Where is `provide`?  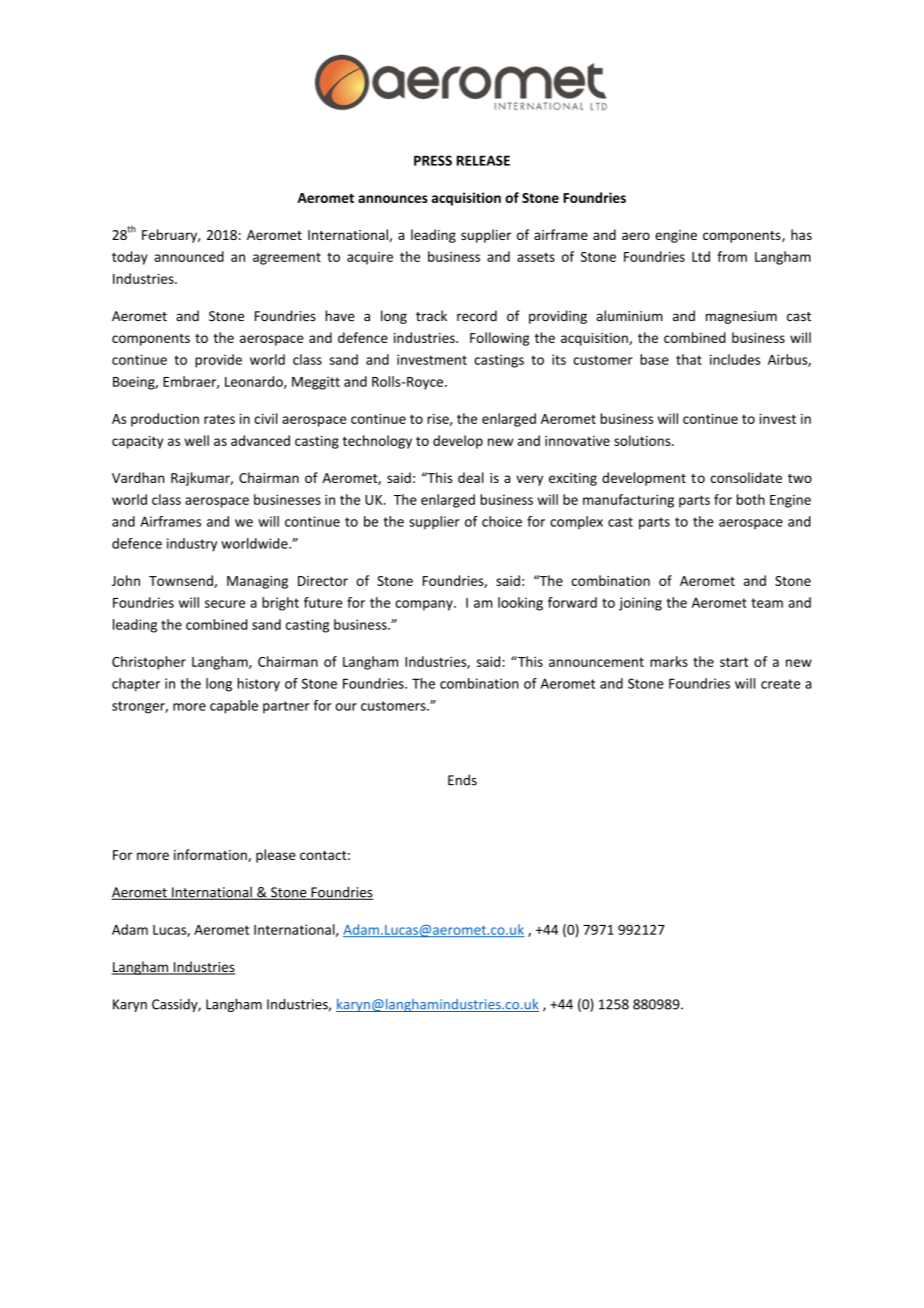
provide is located at coordinates (218, 361).
